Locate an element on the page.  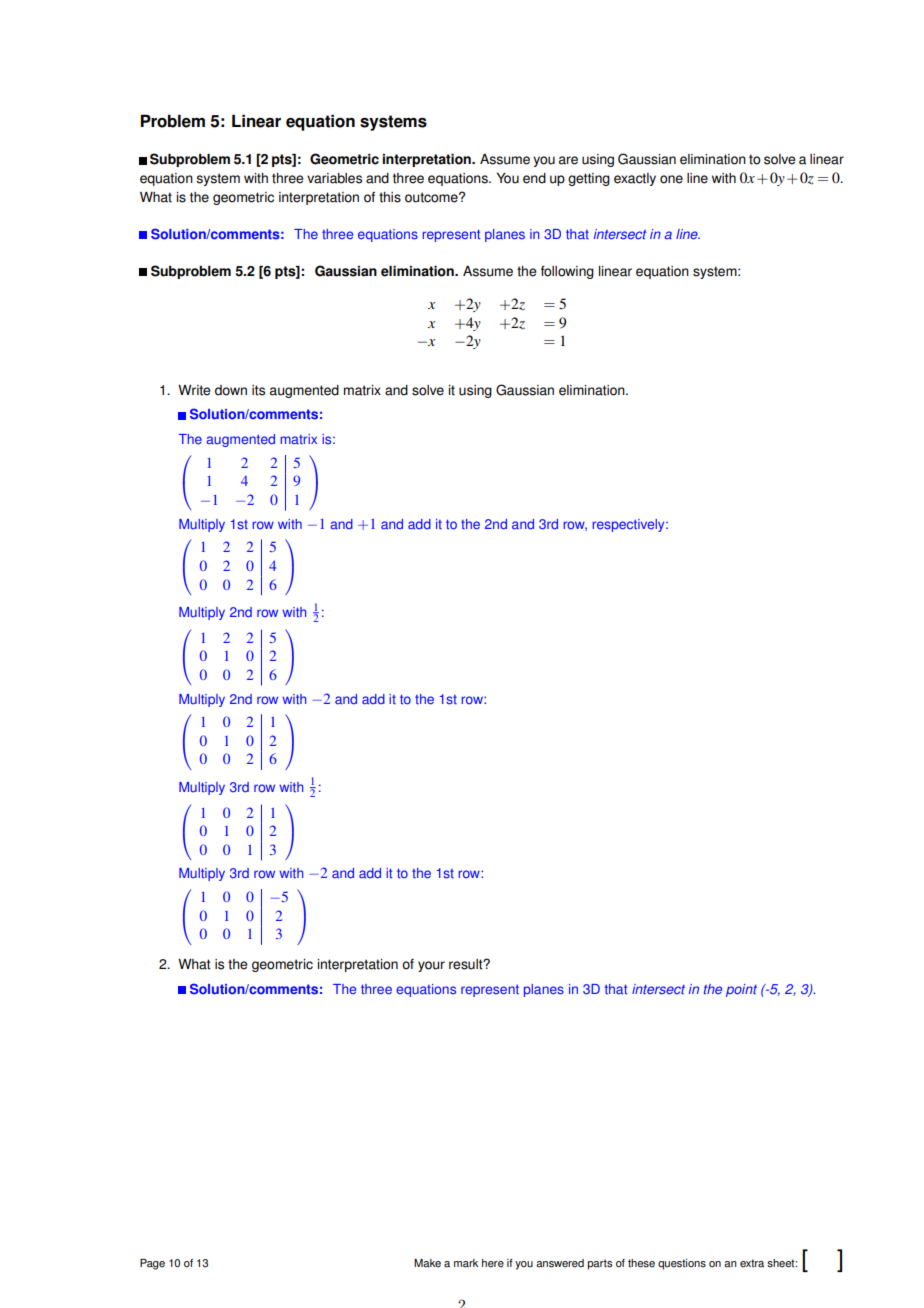
this is located at coordinates (390, 197).
